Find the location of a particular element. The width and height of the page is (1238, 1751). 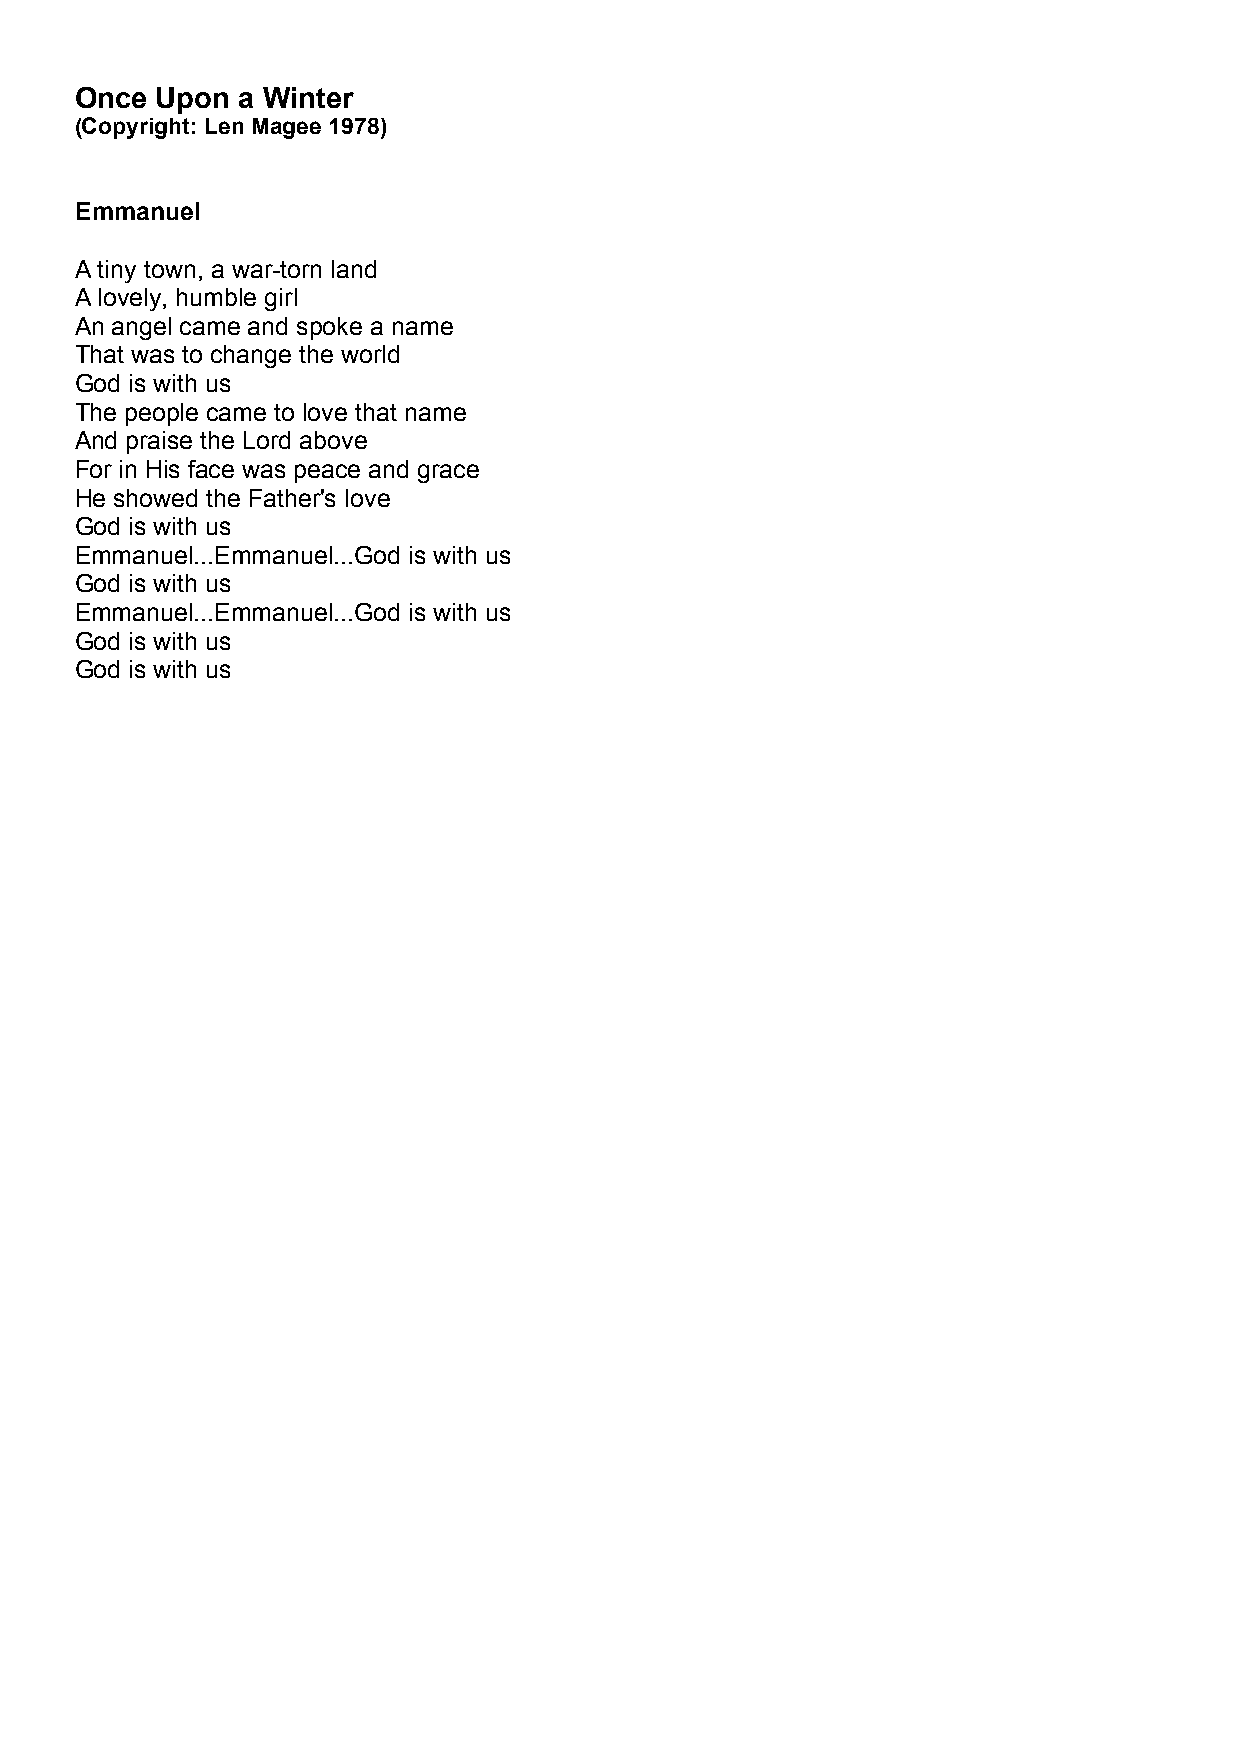

Winter is located at coordinates (308, 97).
